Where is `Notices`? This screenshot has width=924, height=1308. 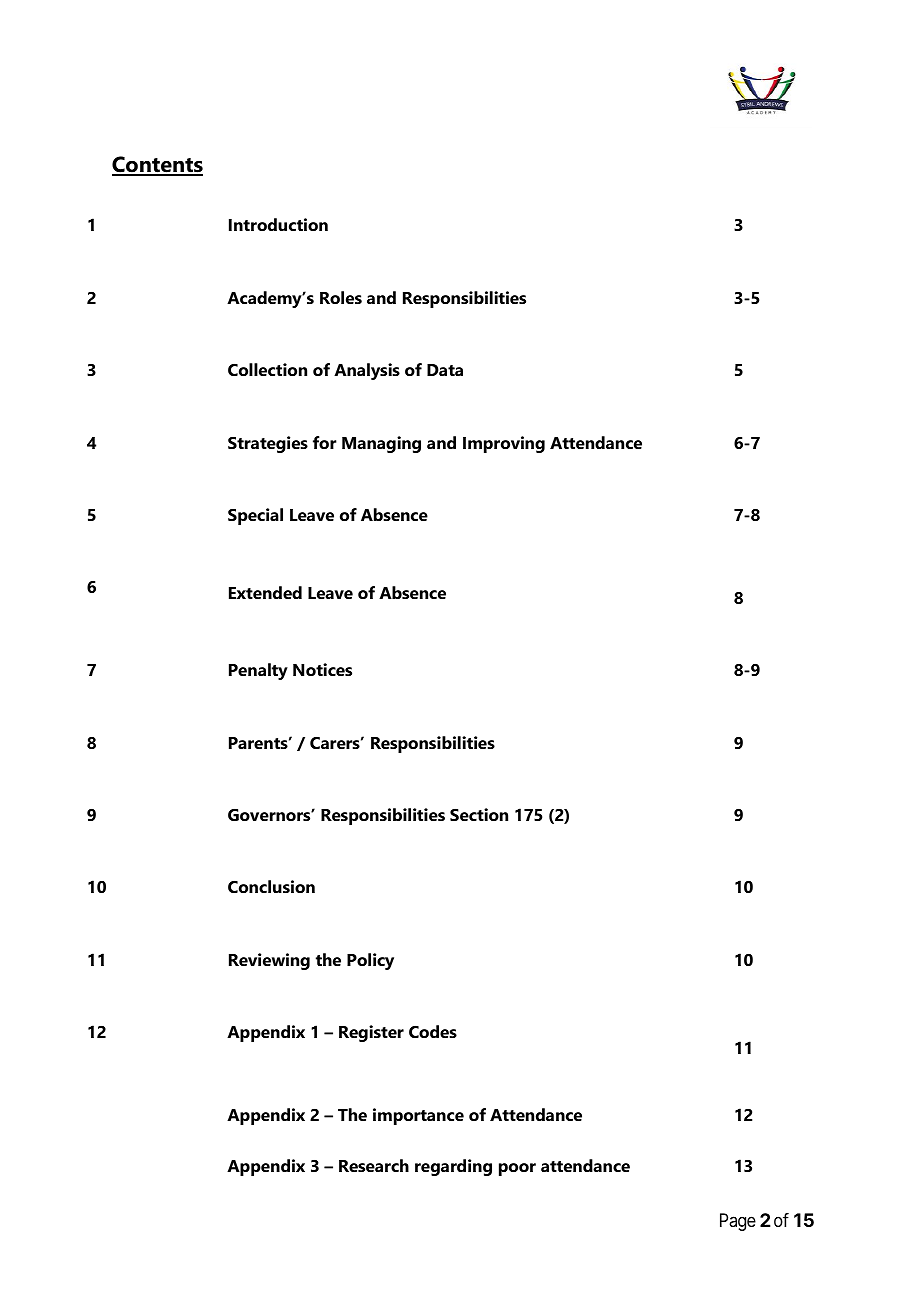 Notices is located at coordinates (322, 669).
